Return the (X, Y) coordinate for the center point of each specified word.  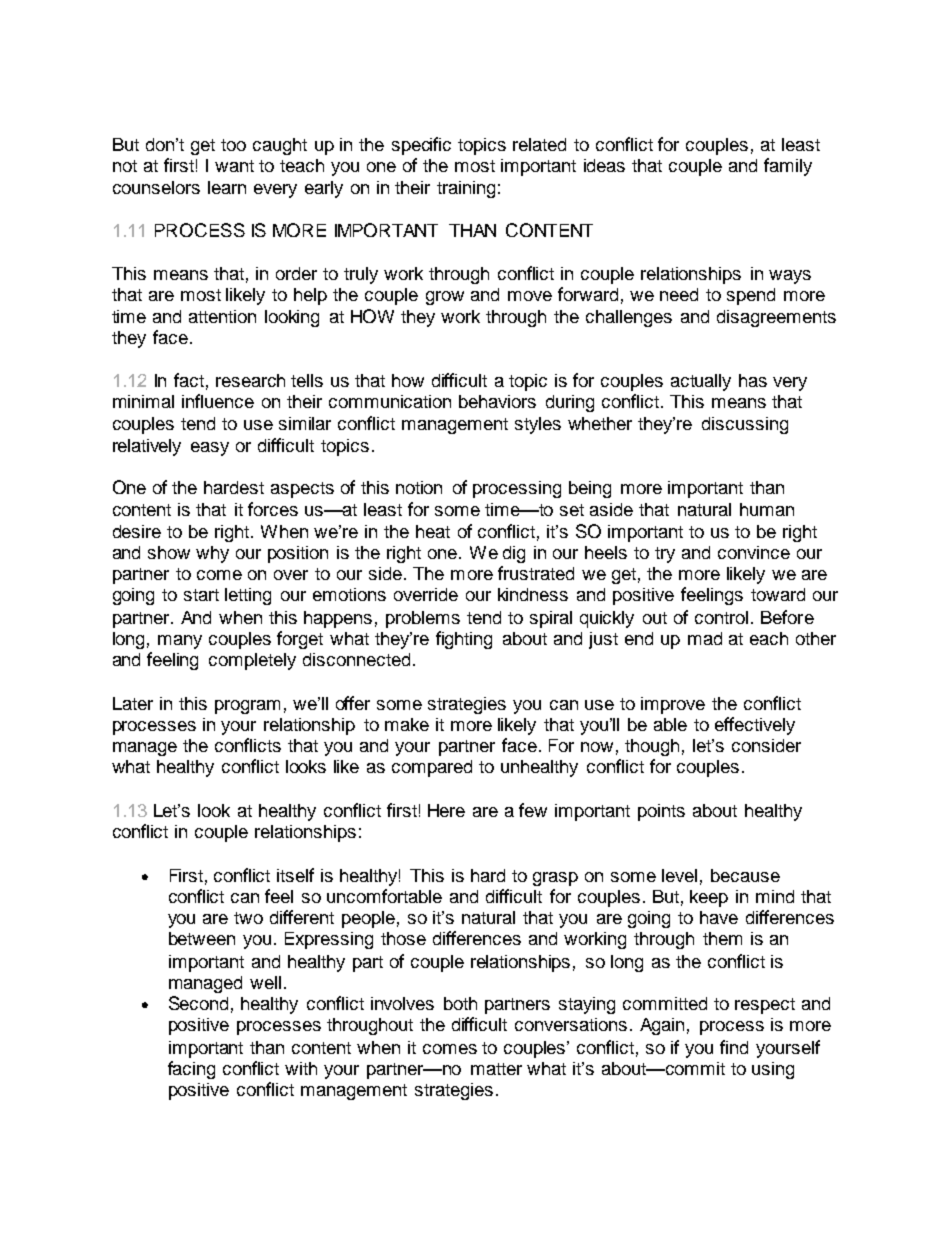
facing (191, 1070)
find (734, 1047)
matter (496, 1069)
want (234, 166)
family (788, 167)
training (466, 189)
